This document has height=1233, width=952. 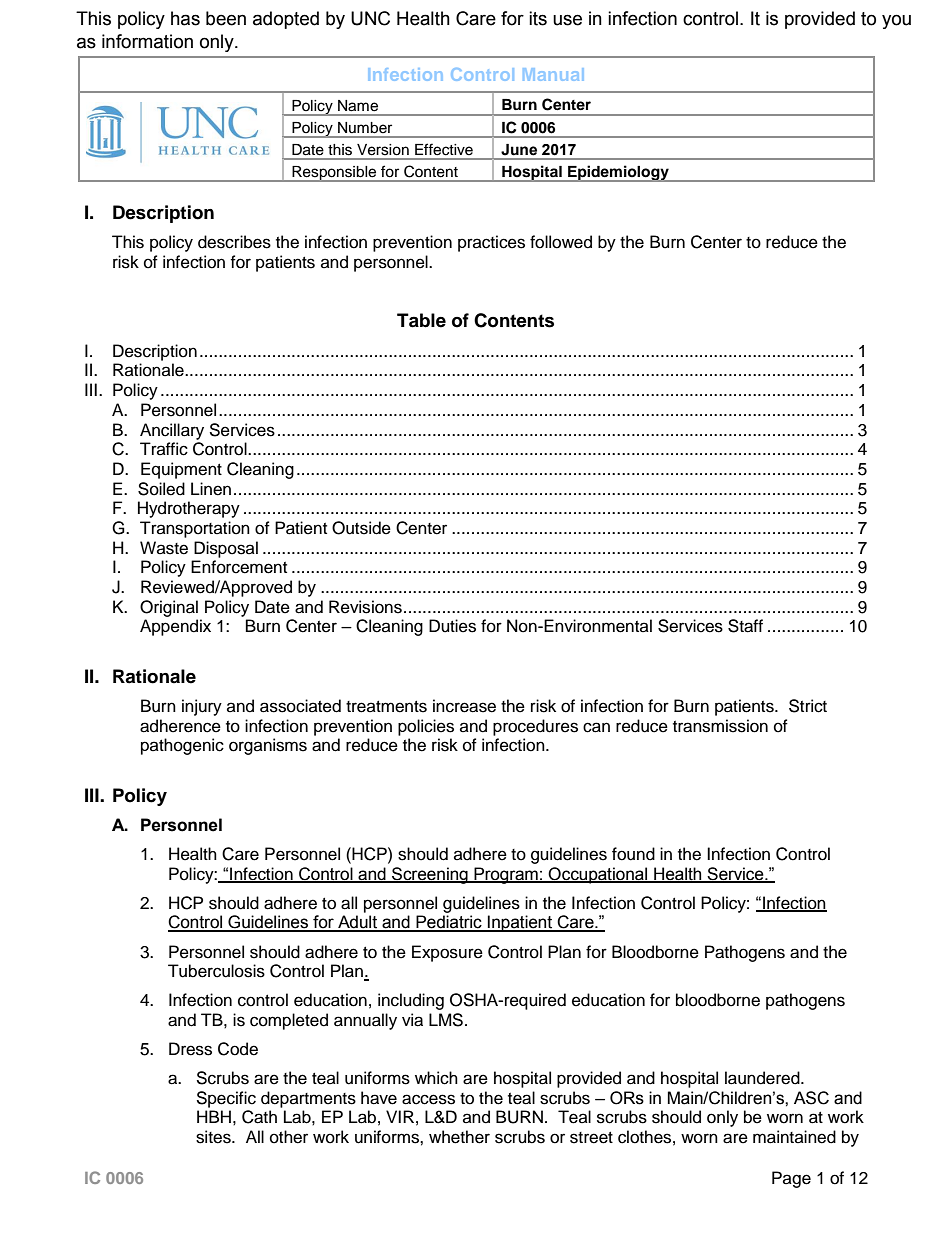 What do you see at coordinates (239, 567) in the document?
I see `Enforcement` at bounding box center [239, 567].
